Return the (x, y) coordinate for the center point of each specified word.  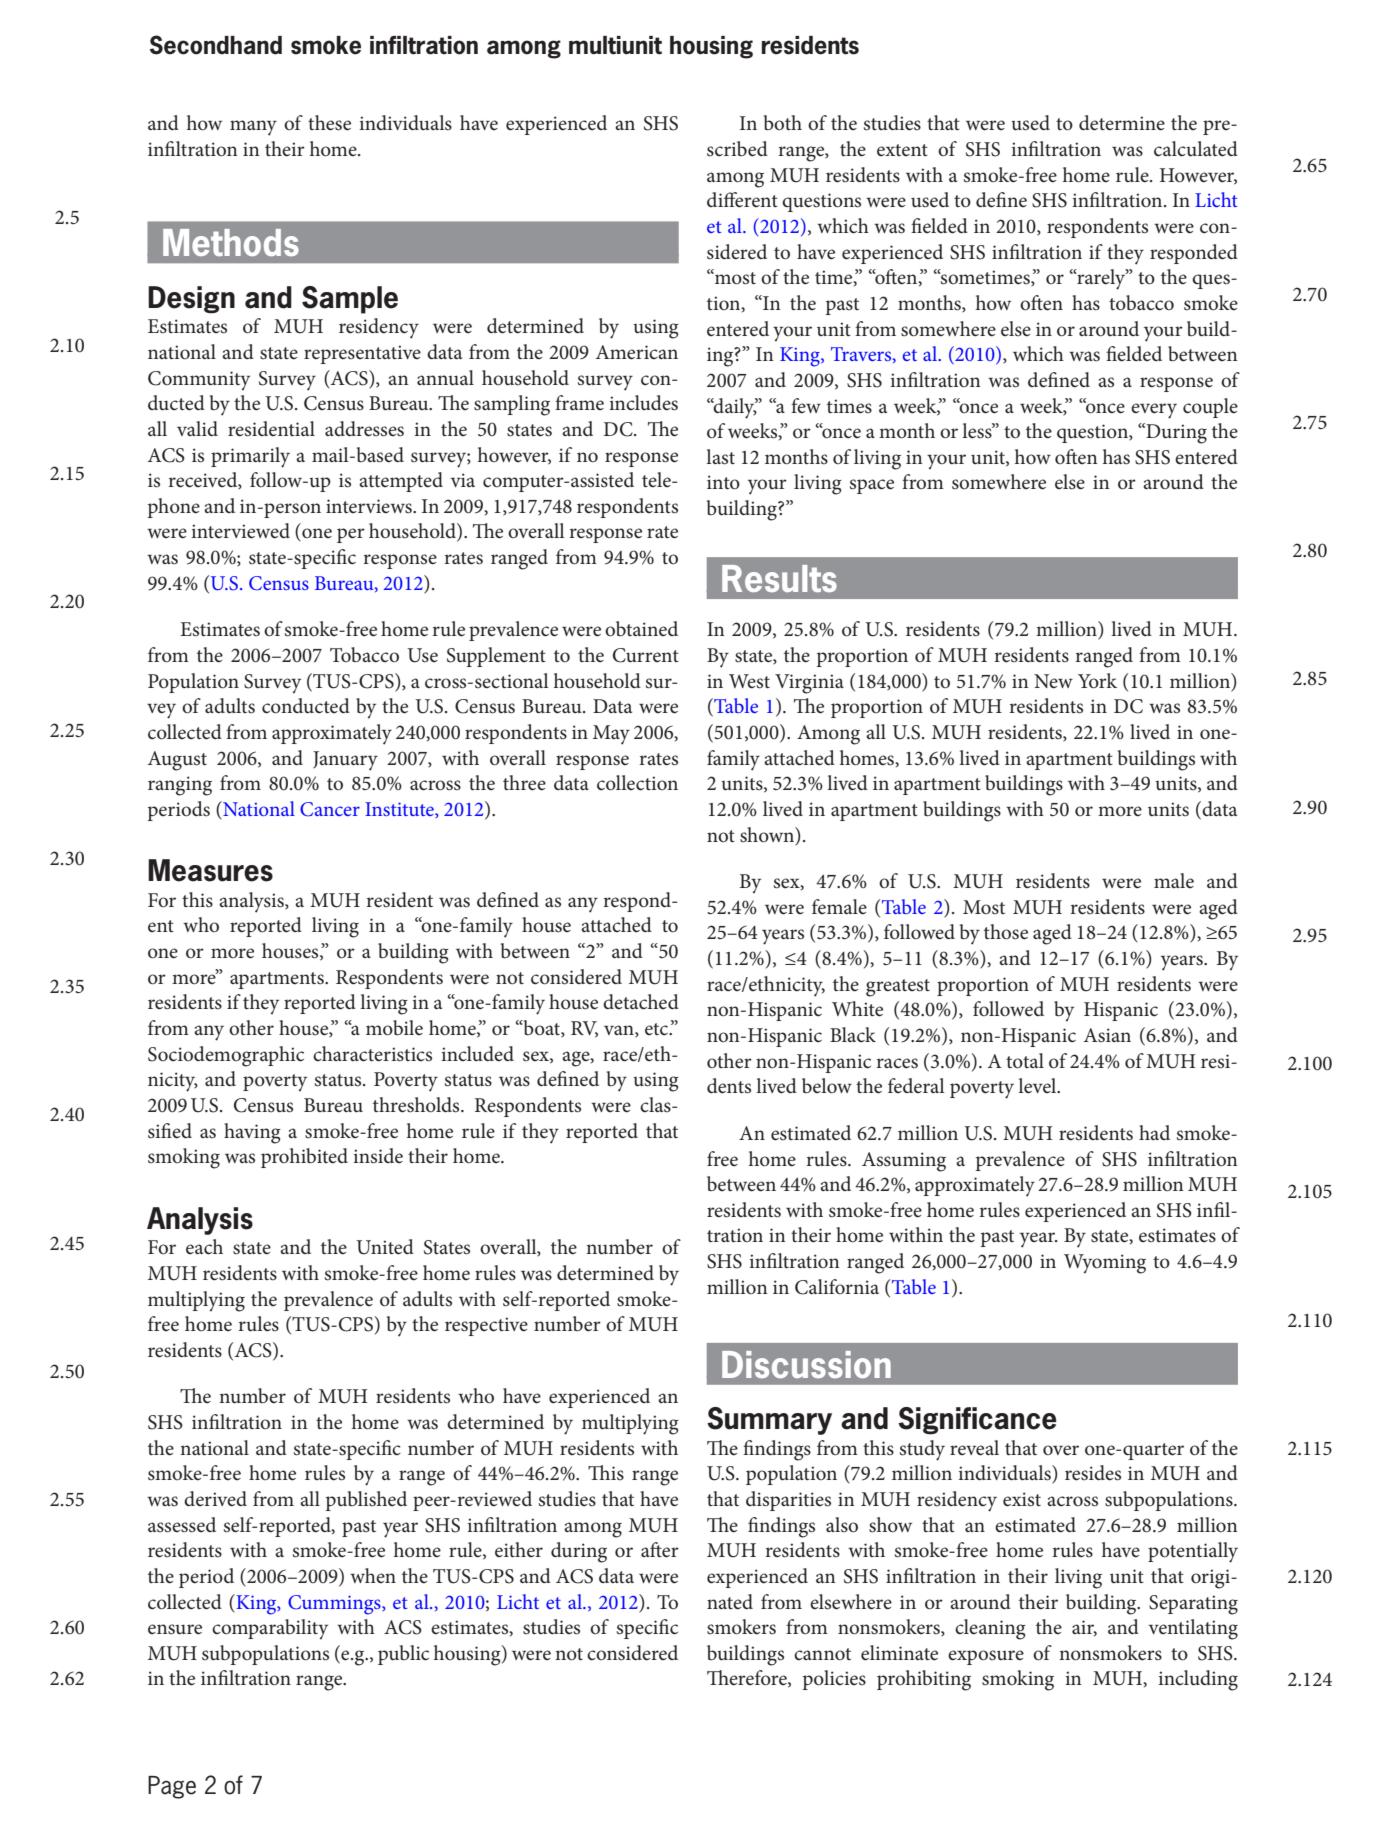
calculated (1196, 149)
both (783, 123)
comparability (270, 1629)
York (1097, 681)
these (329, 123)
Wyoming (1105, 1264)
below (827, 1085)
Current (646, 655)
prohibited (304, 1158)
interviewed (240, 531)
